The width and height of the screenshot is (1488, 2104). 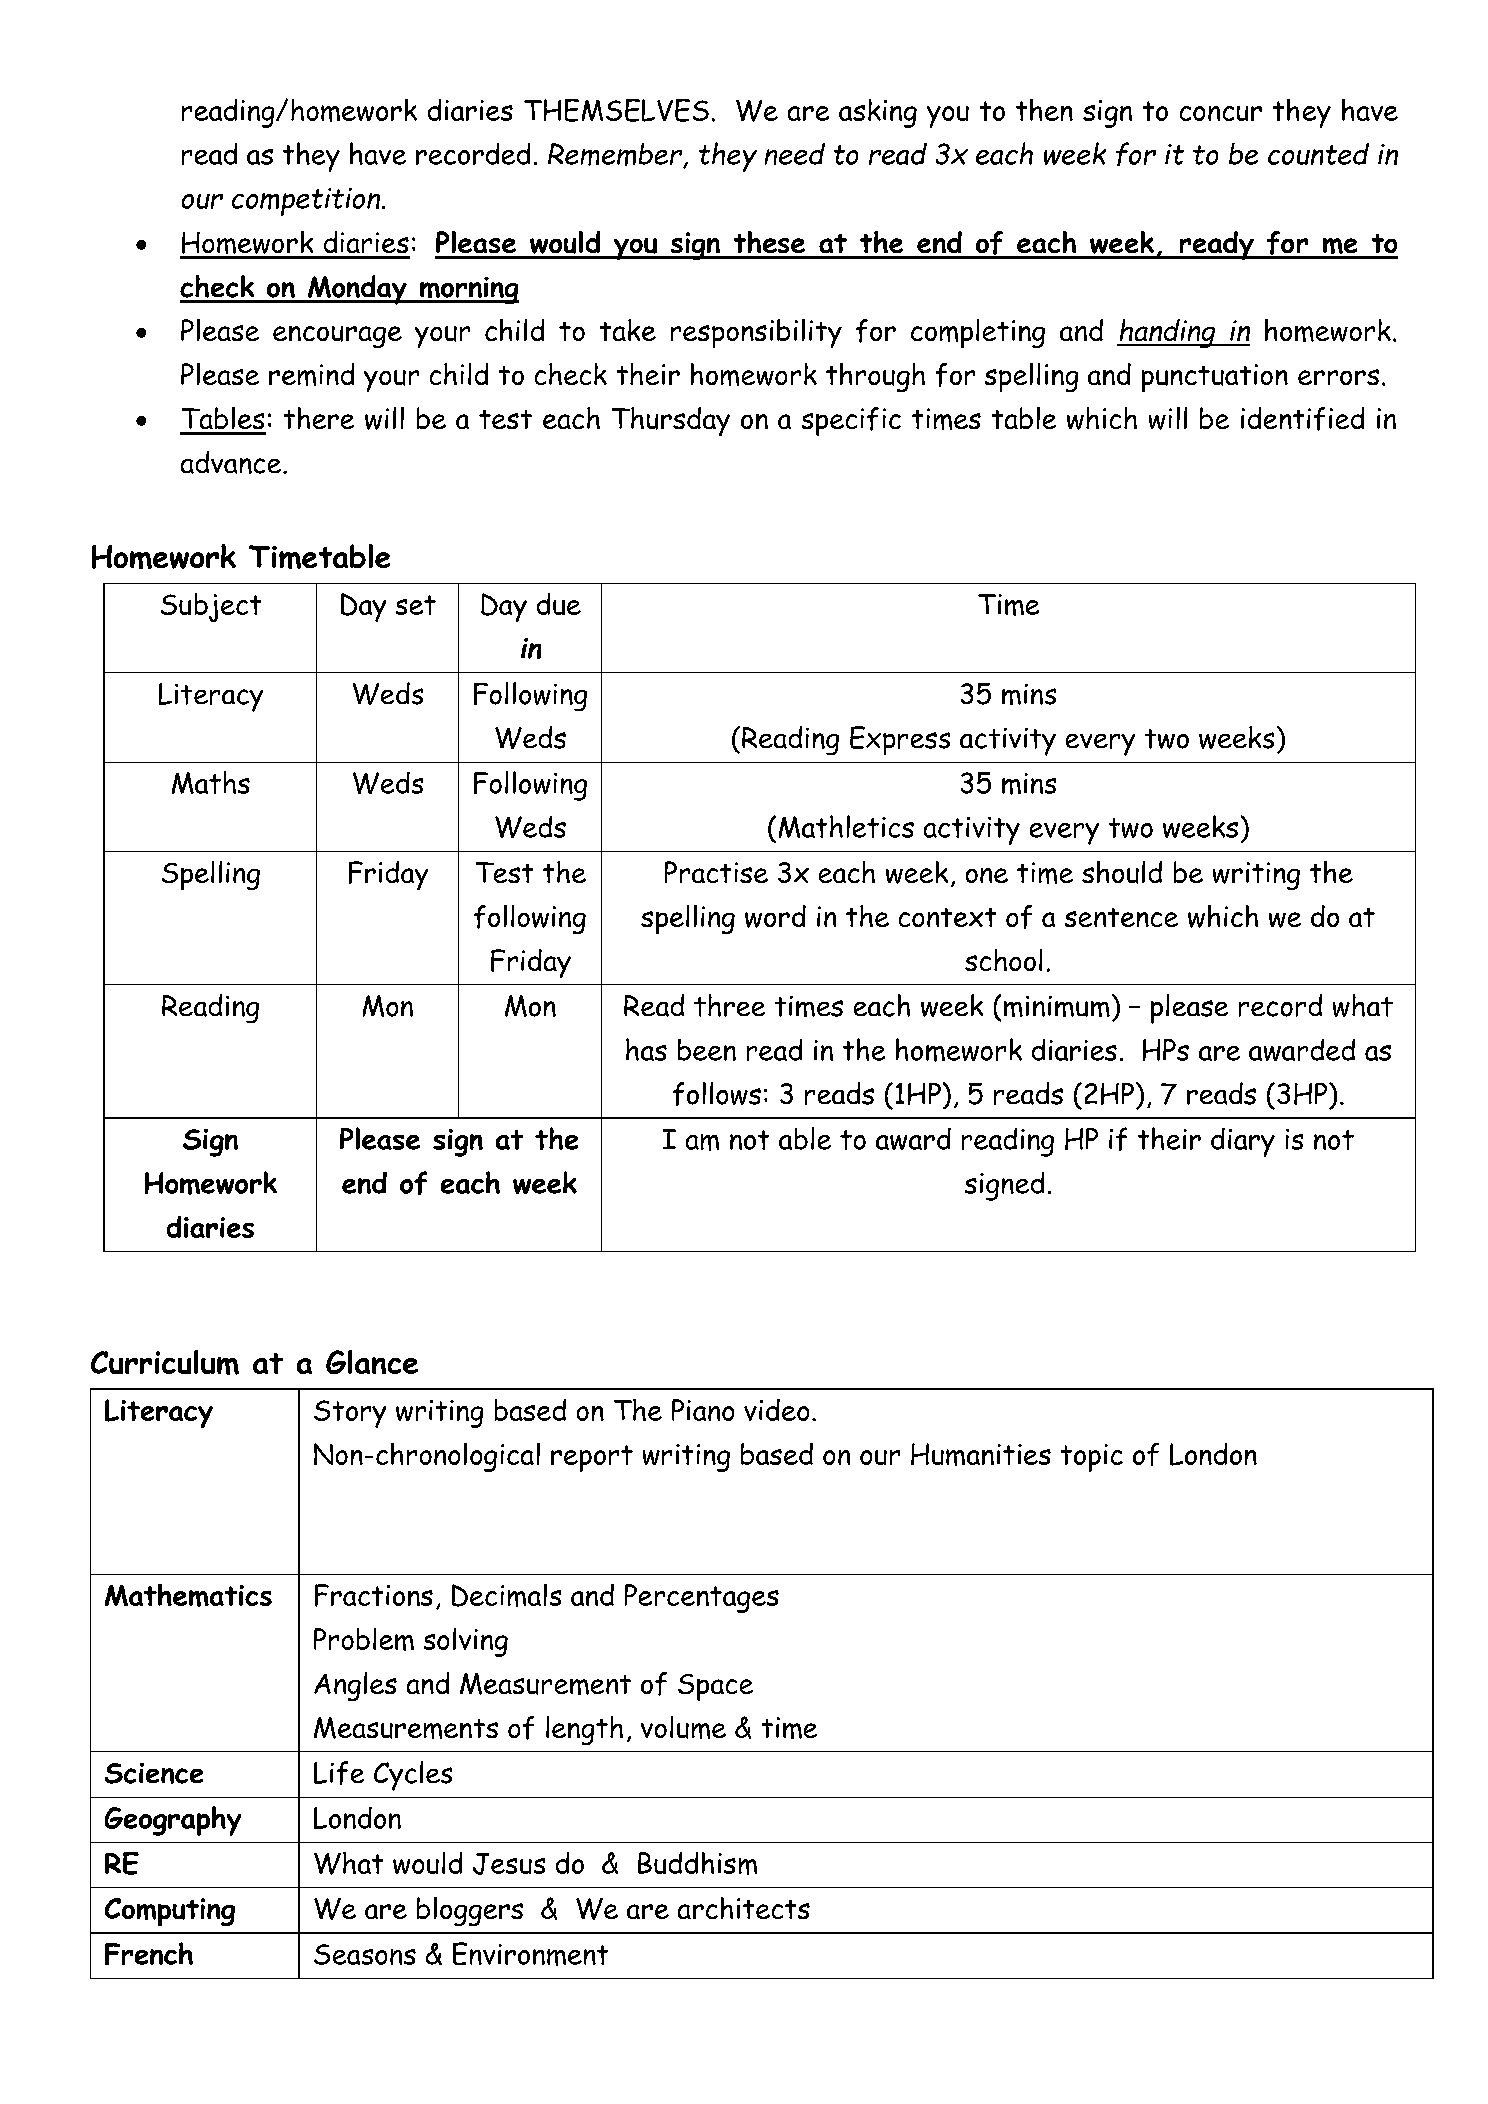 What do you see at coordinates (306, 202) in the screenshot?
I see `competition` at bounding box center [306, 202].
